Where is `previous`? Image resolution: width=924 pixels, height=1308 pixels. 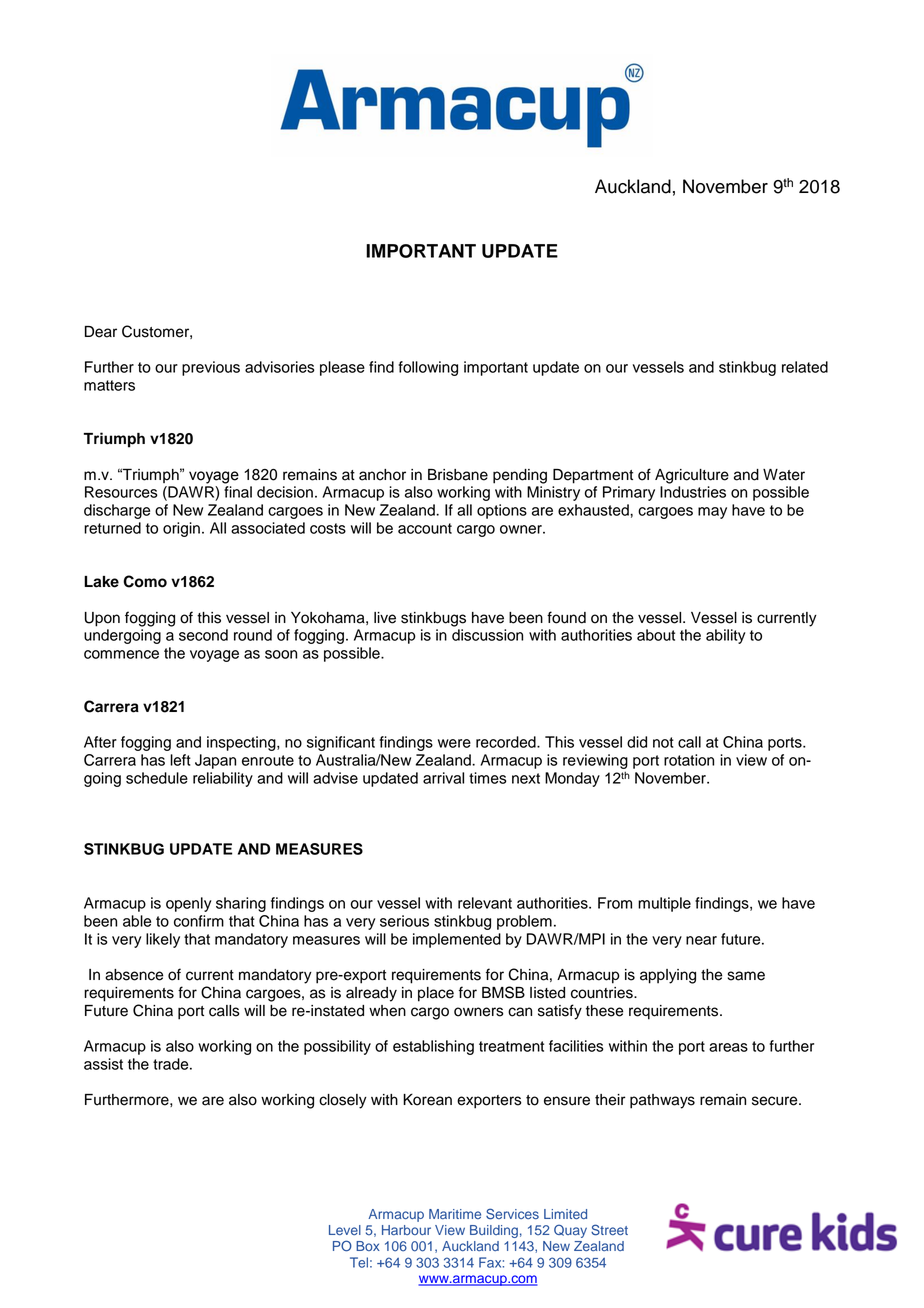 previous is located at coordinates (211, 368).
